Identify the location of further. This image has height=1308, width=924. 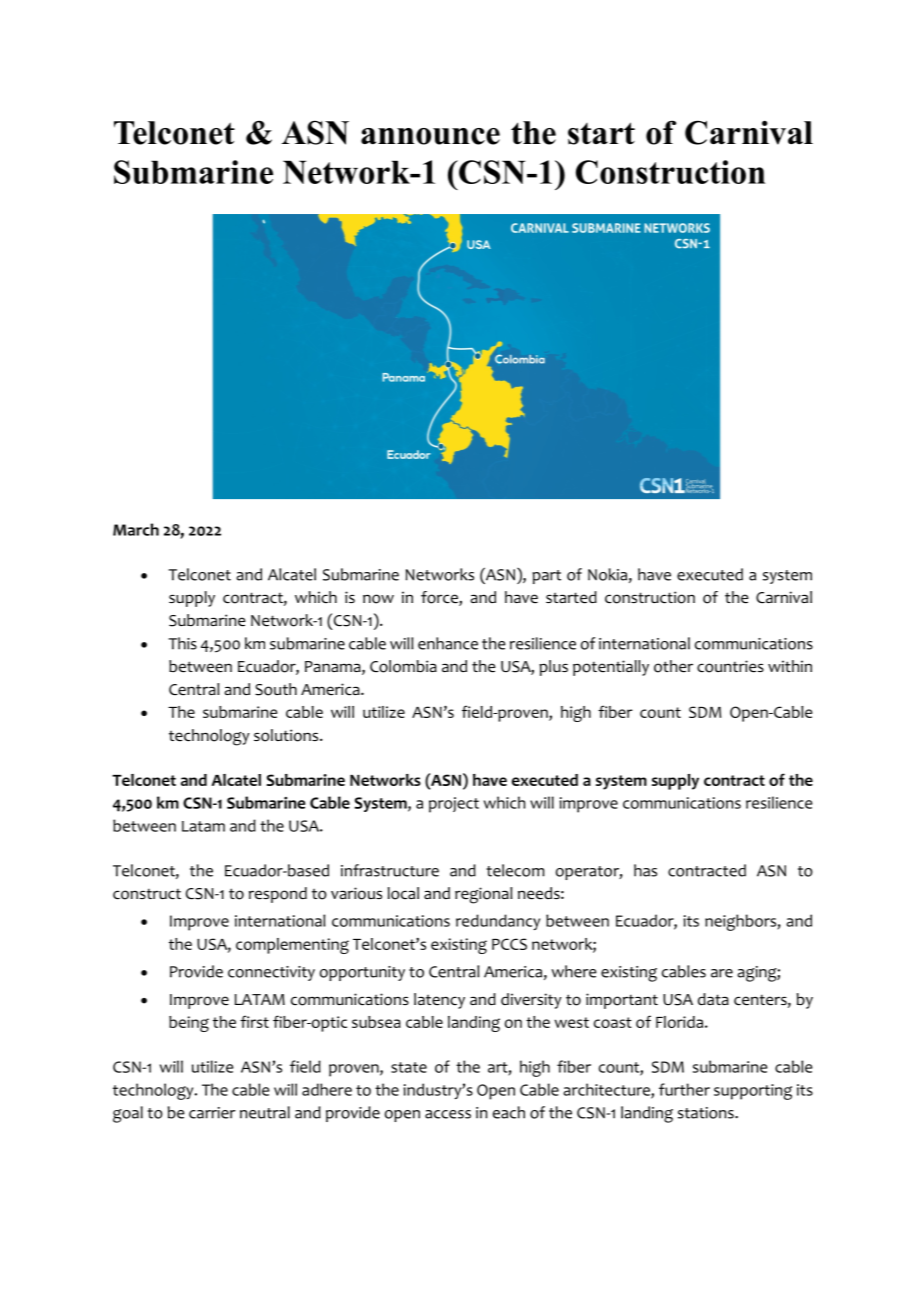
(684, 1089).
